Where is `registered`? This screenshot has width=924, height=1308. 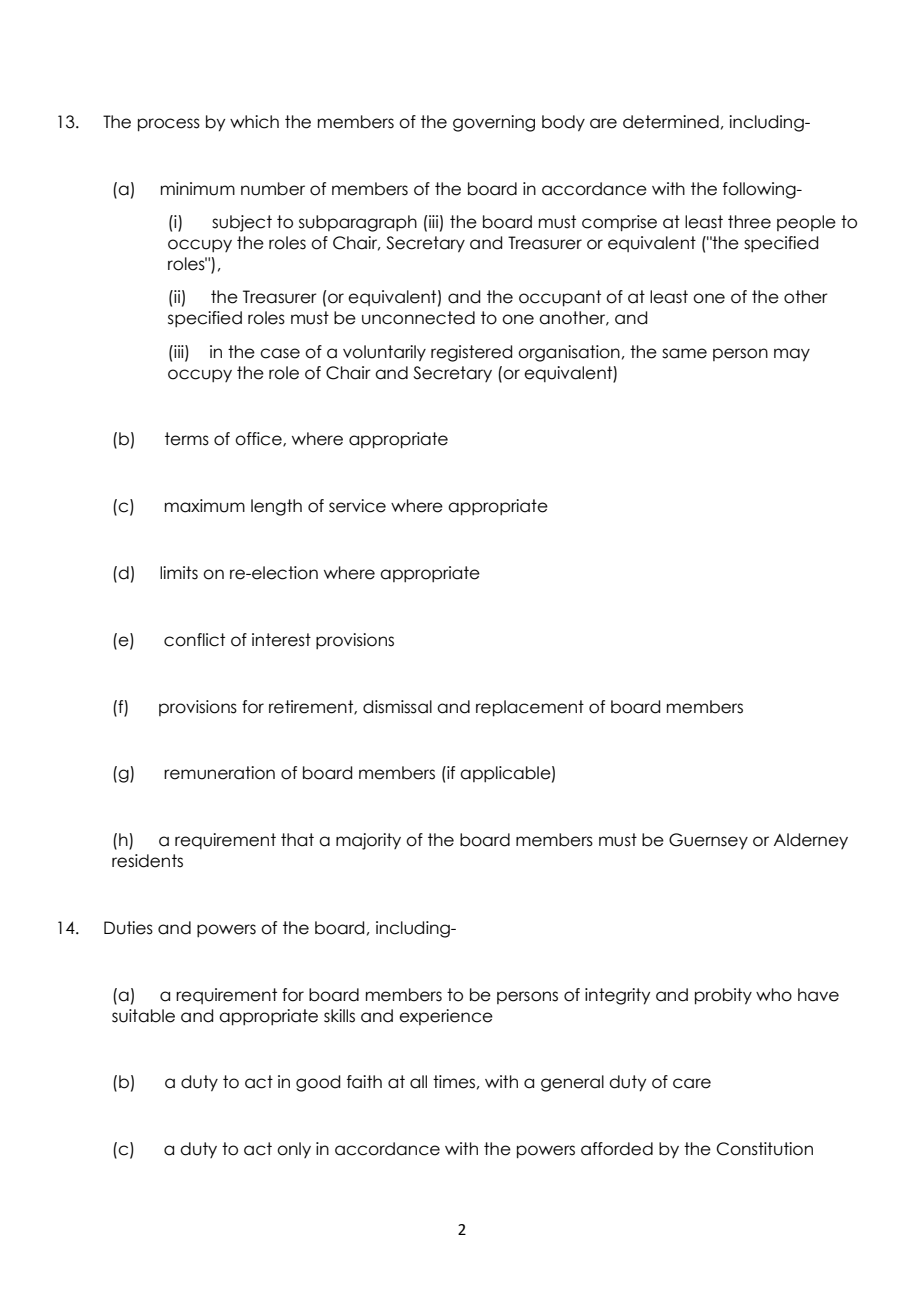 registered is located at coordinates (471, 353).
